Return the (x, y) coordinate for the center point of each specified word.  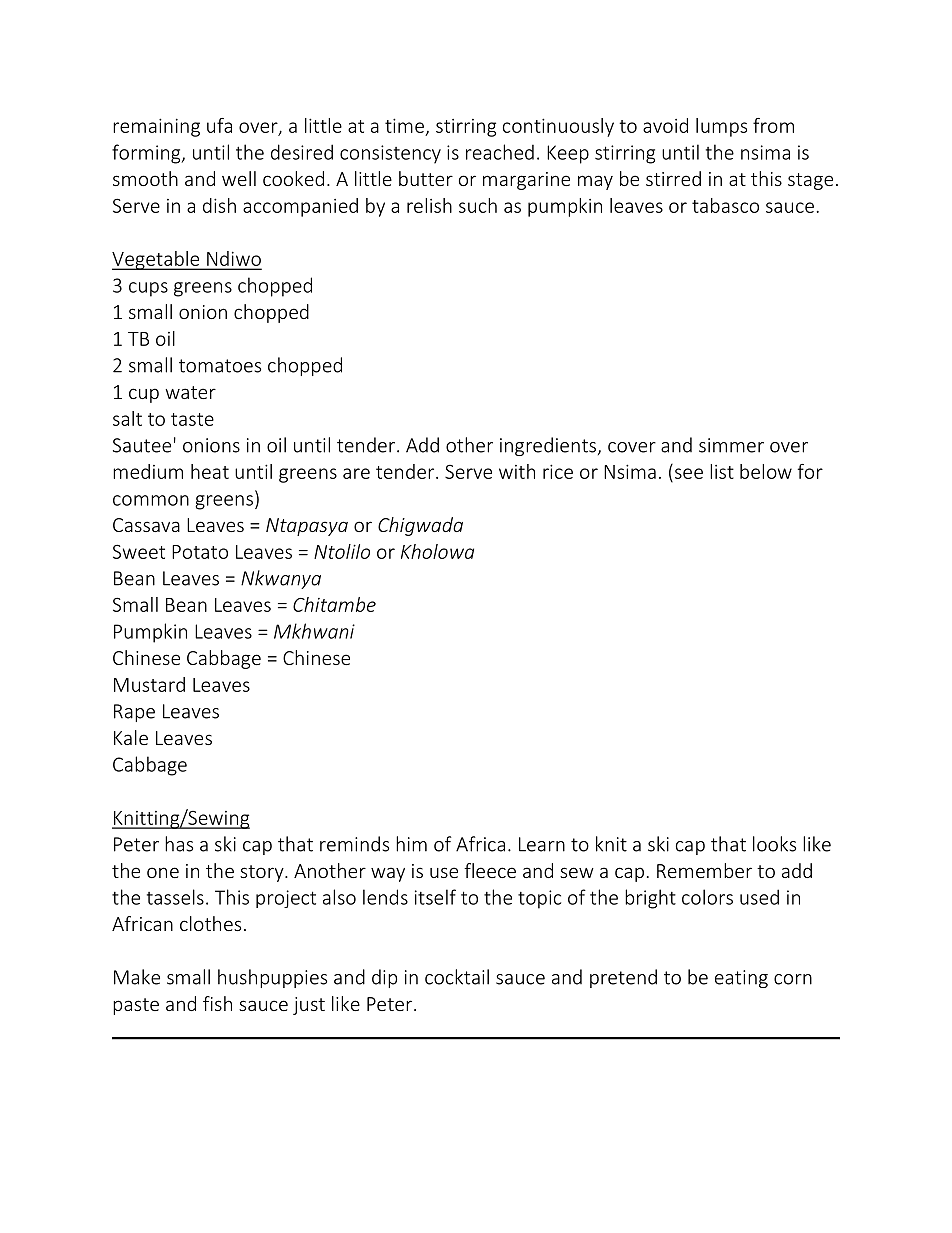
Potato (200, 552)
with (517, 471)
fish (217, 1003)
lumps (721, 127)
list (722, 471)
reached (500, 152)
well (239, 178)
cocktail (457, 977)
